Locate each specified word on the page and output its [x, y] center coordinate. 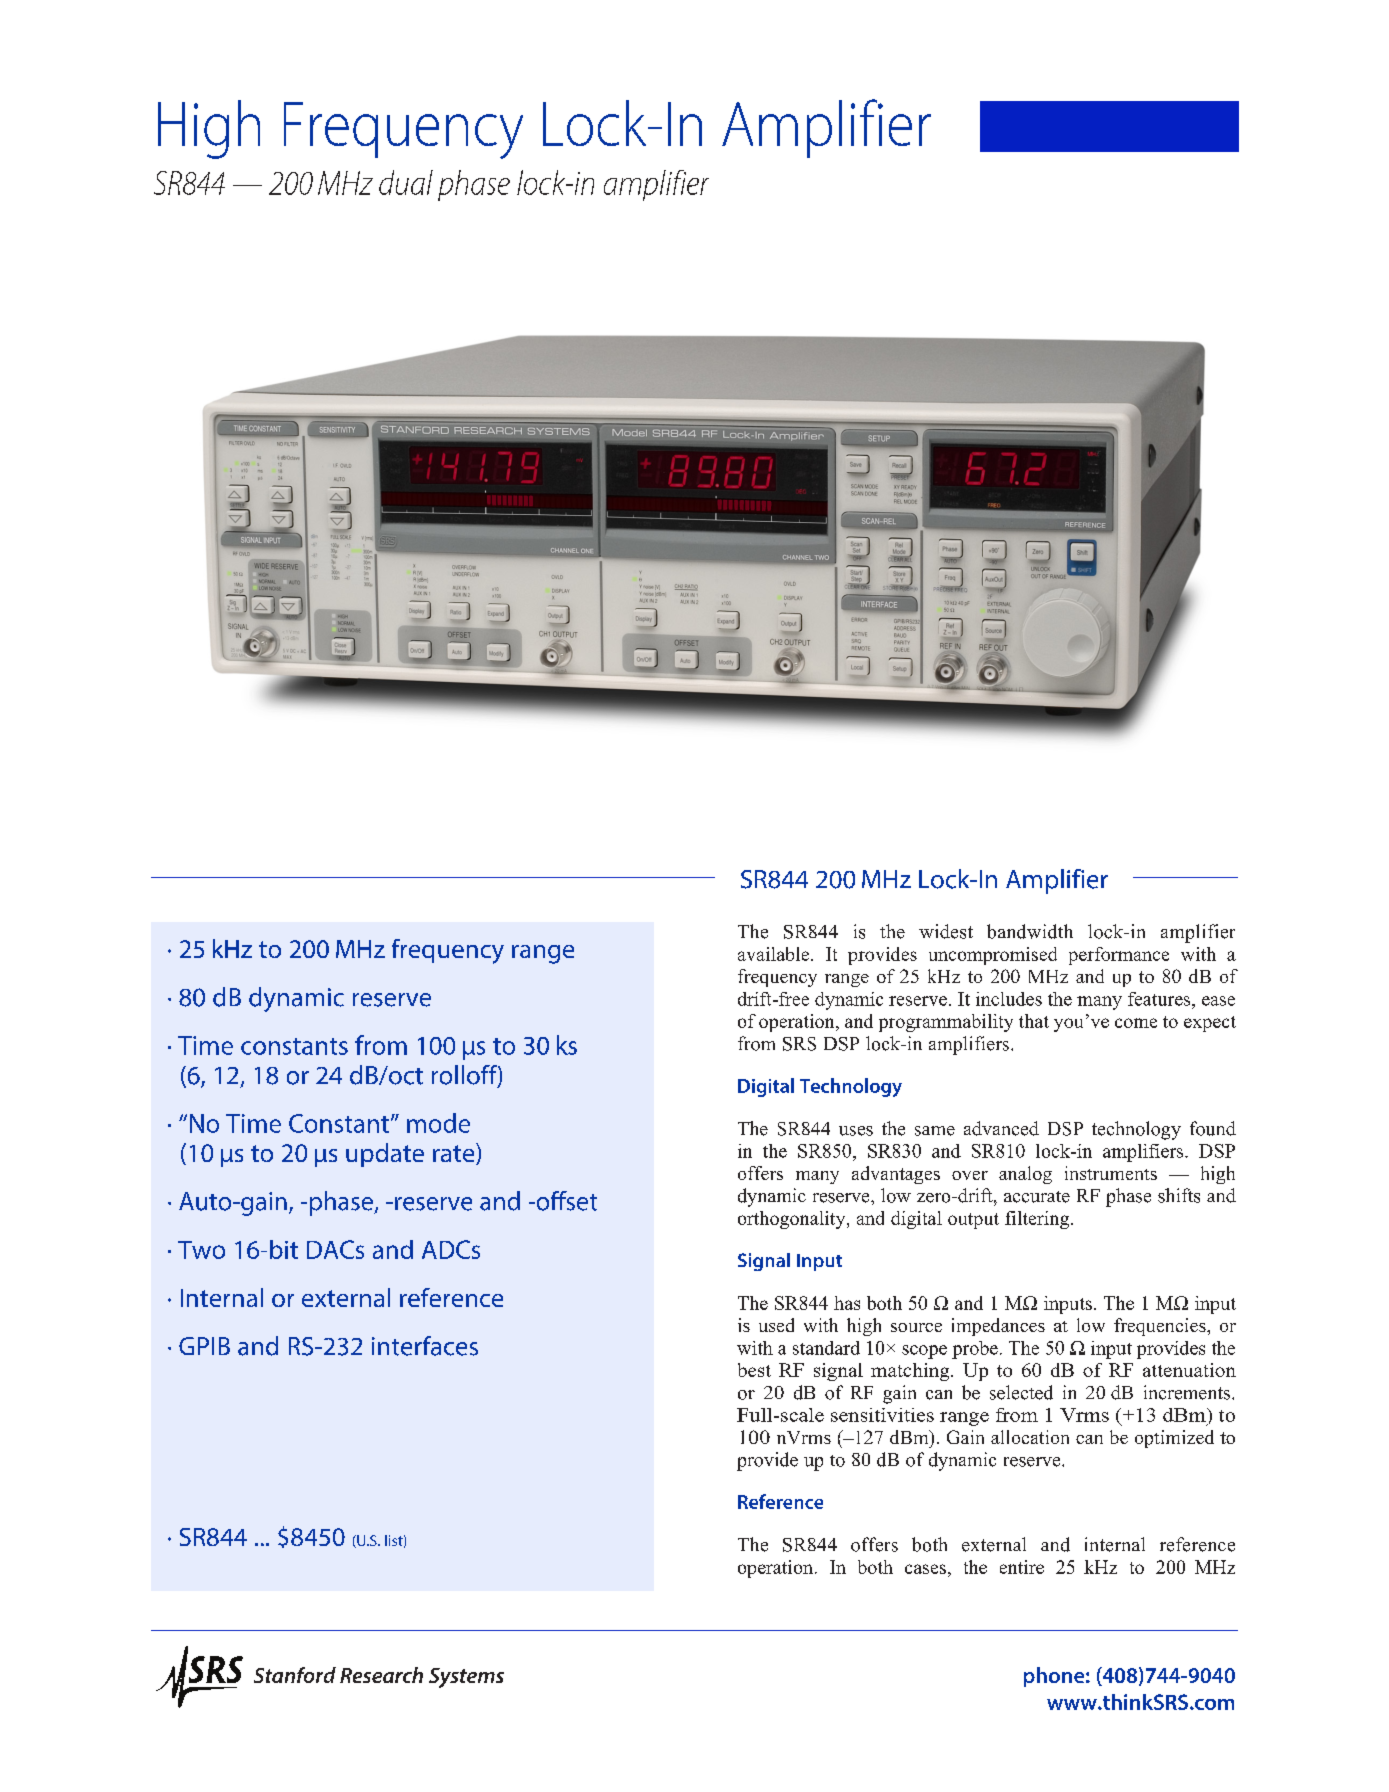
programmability [946, 1023]
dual [406, 182]
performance [1119, 956]
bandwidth [1030, 931]
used [776, 1325]
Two [201, 1250]
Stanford [295, 1675]
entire [1022, 1567]
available [775, 954]
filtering [1038, 1220]
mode [438, 1123]
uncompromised [993, 956]
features [1160, 999]
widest [946, 931]
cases [925, 1569]
